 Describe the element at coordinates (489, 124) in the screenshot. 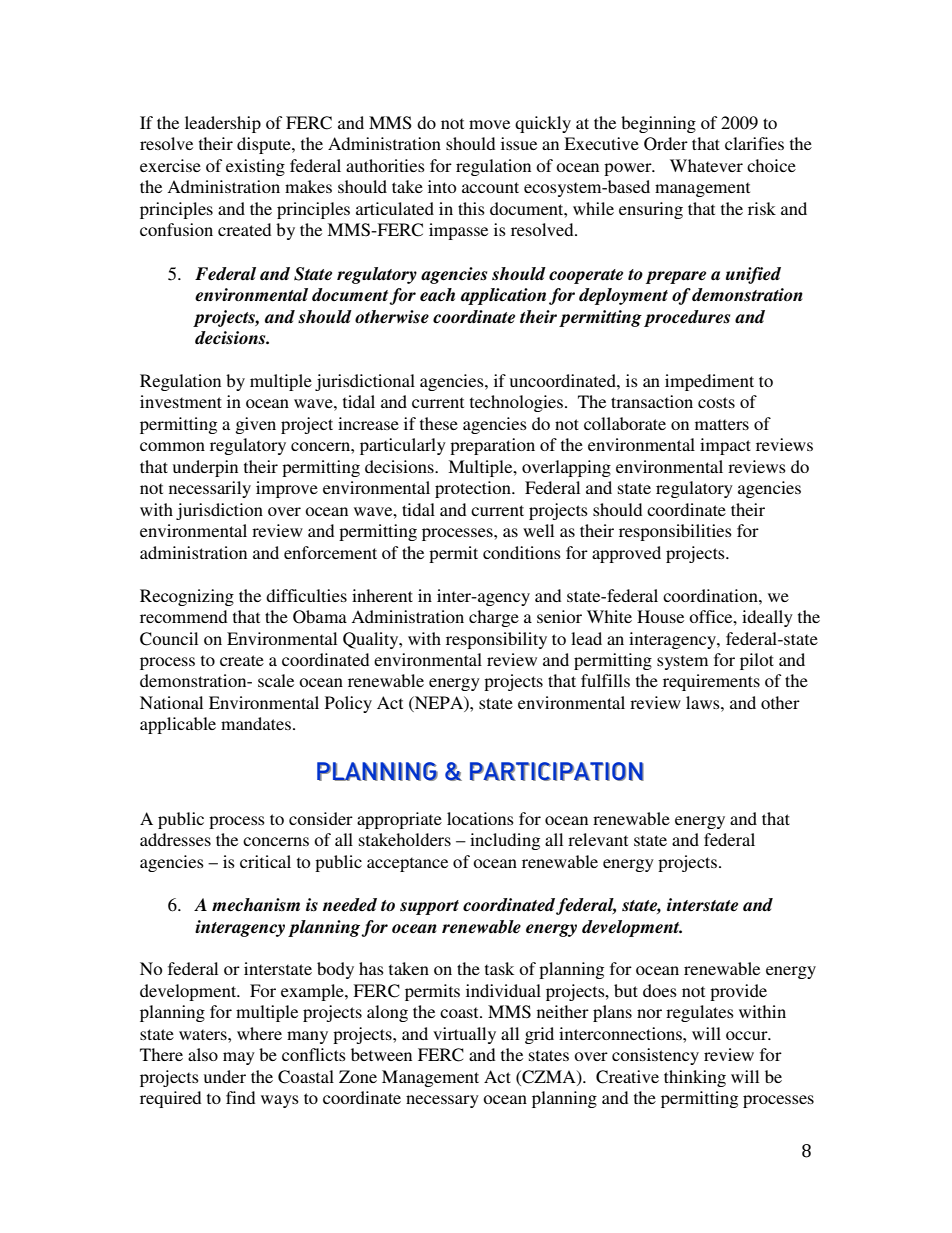

I see `move` at that location.
